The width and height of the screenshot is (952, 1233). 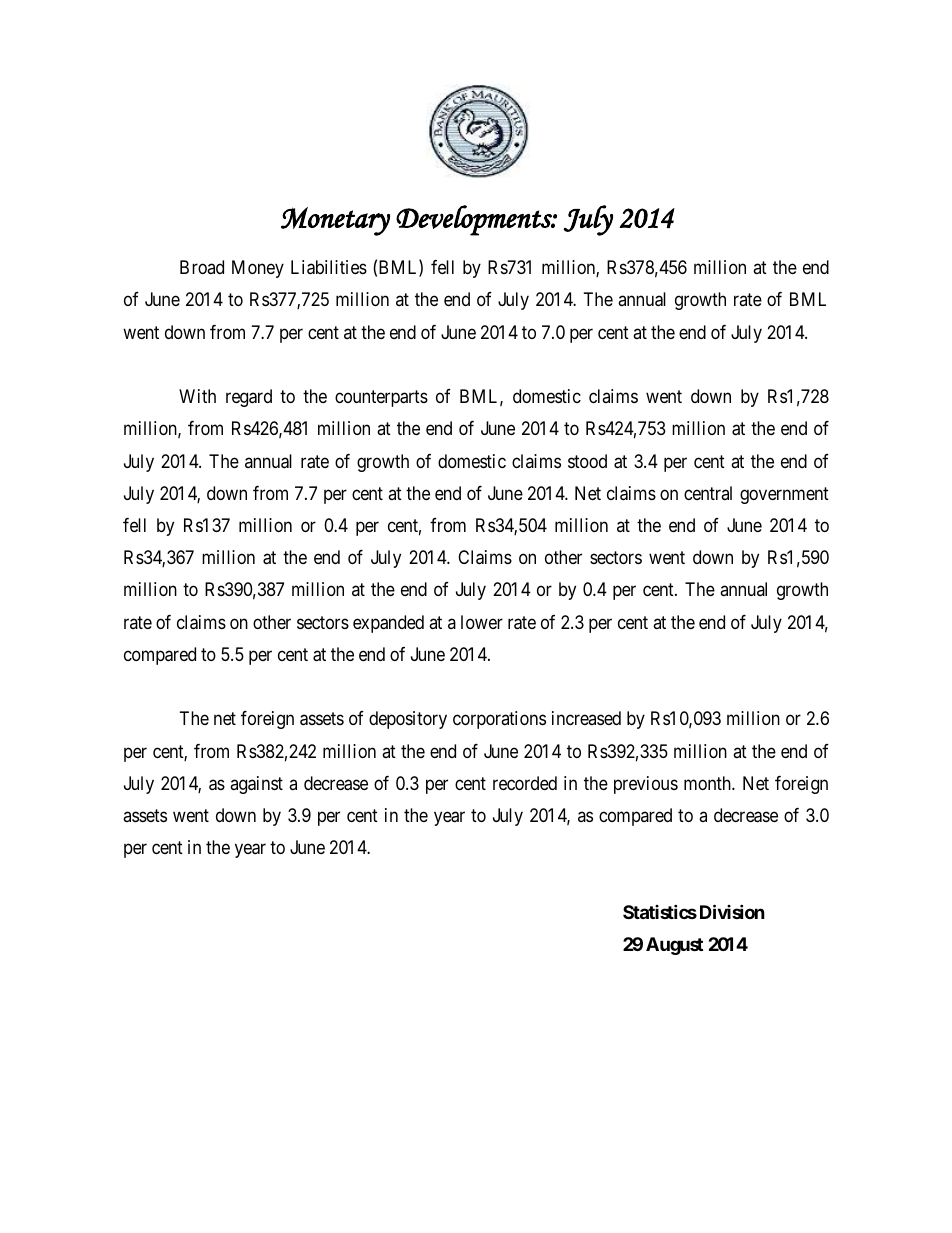 I want to click on Money, so click(x=258, y=269).
